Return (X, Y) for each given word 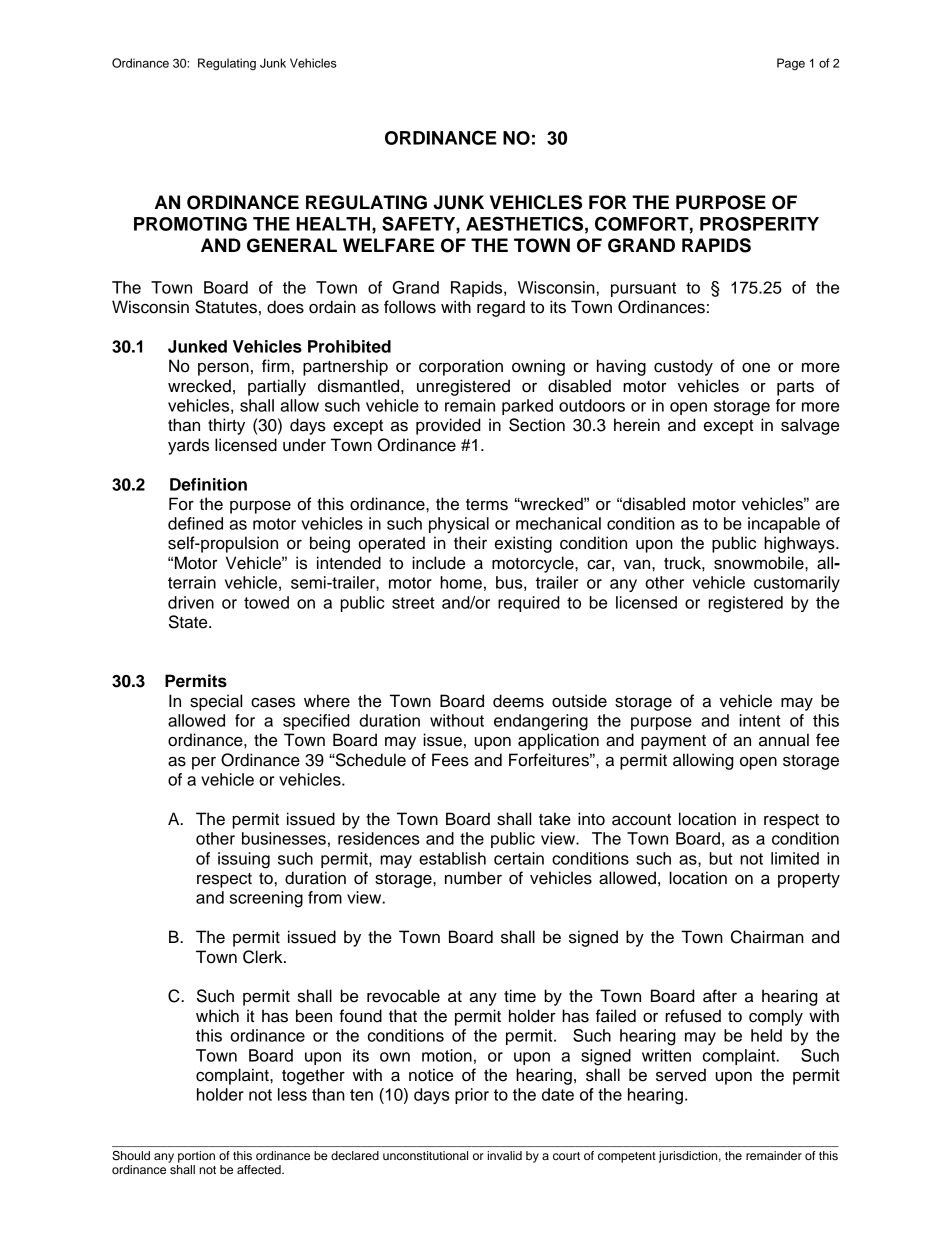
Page (791, 64)
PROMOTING (190, 224)
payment (673, 742)
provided (448, 426)
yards (188, 446)
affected (260, 1169)
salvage (810, 426)
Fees (450, 760)
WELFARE (388, 245)
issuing (244, 860)
